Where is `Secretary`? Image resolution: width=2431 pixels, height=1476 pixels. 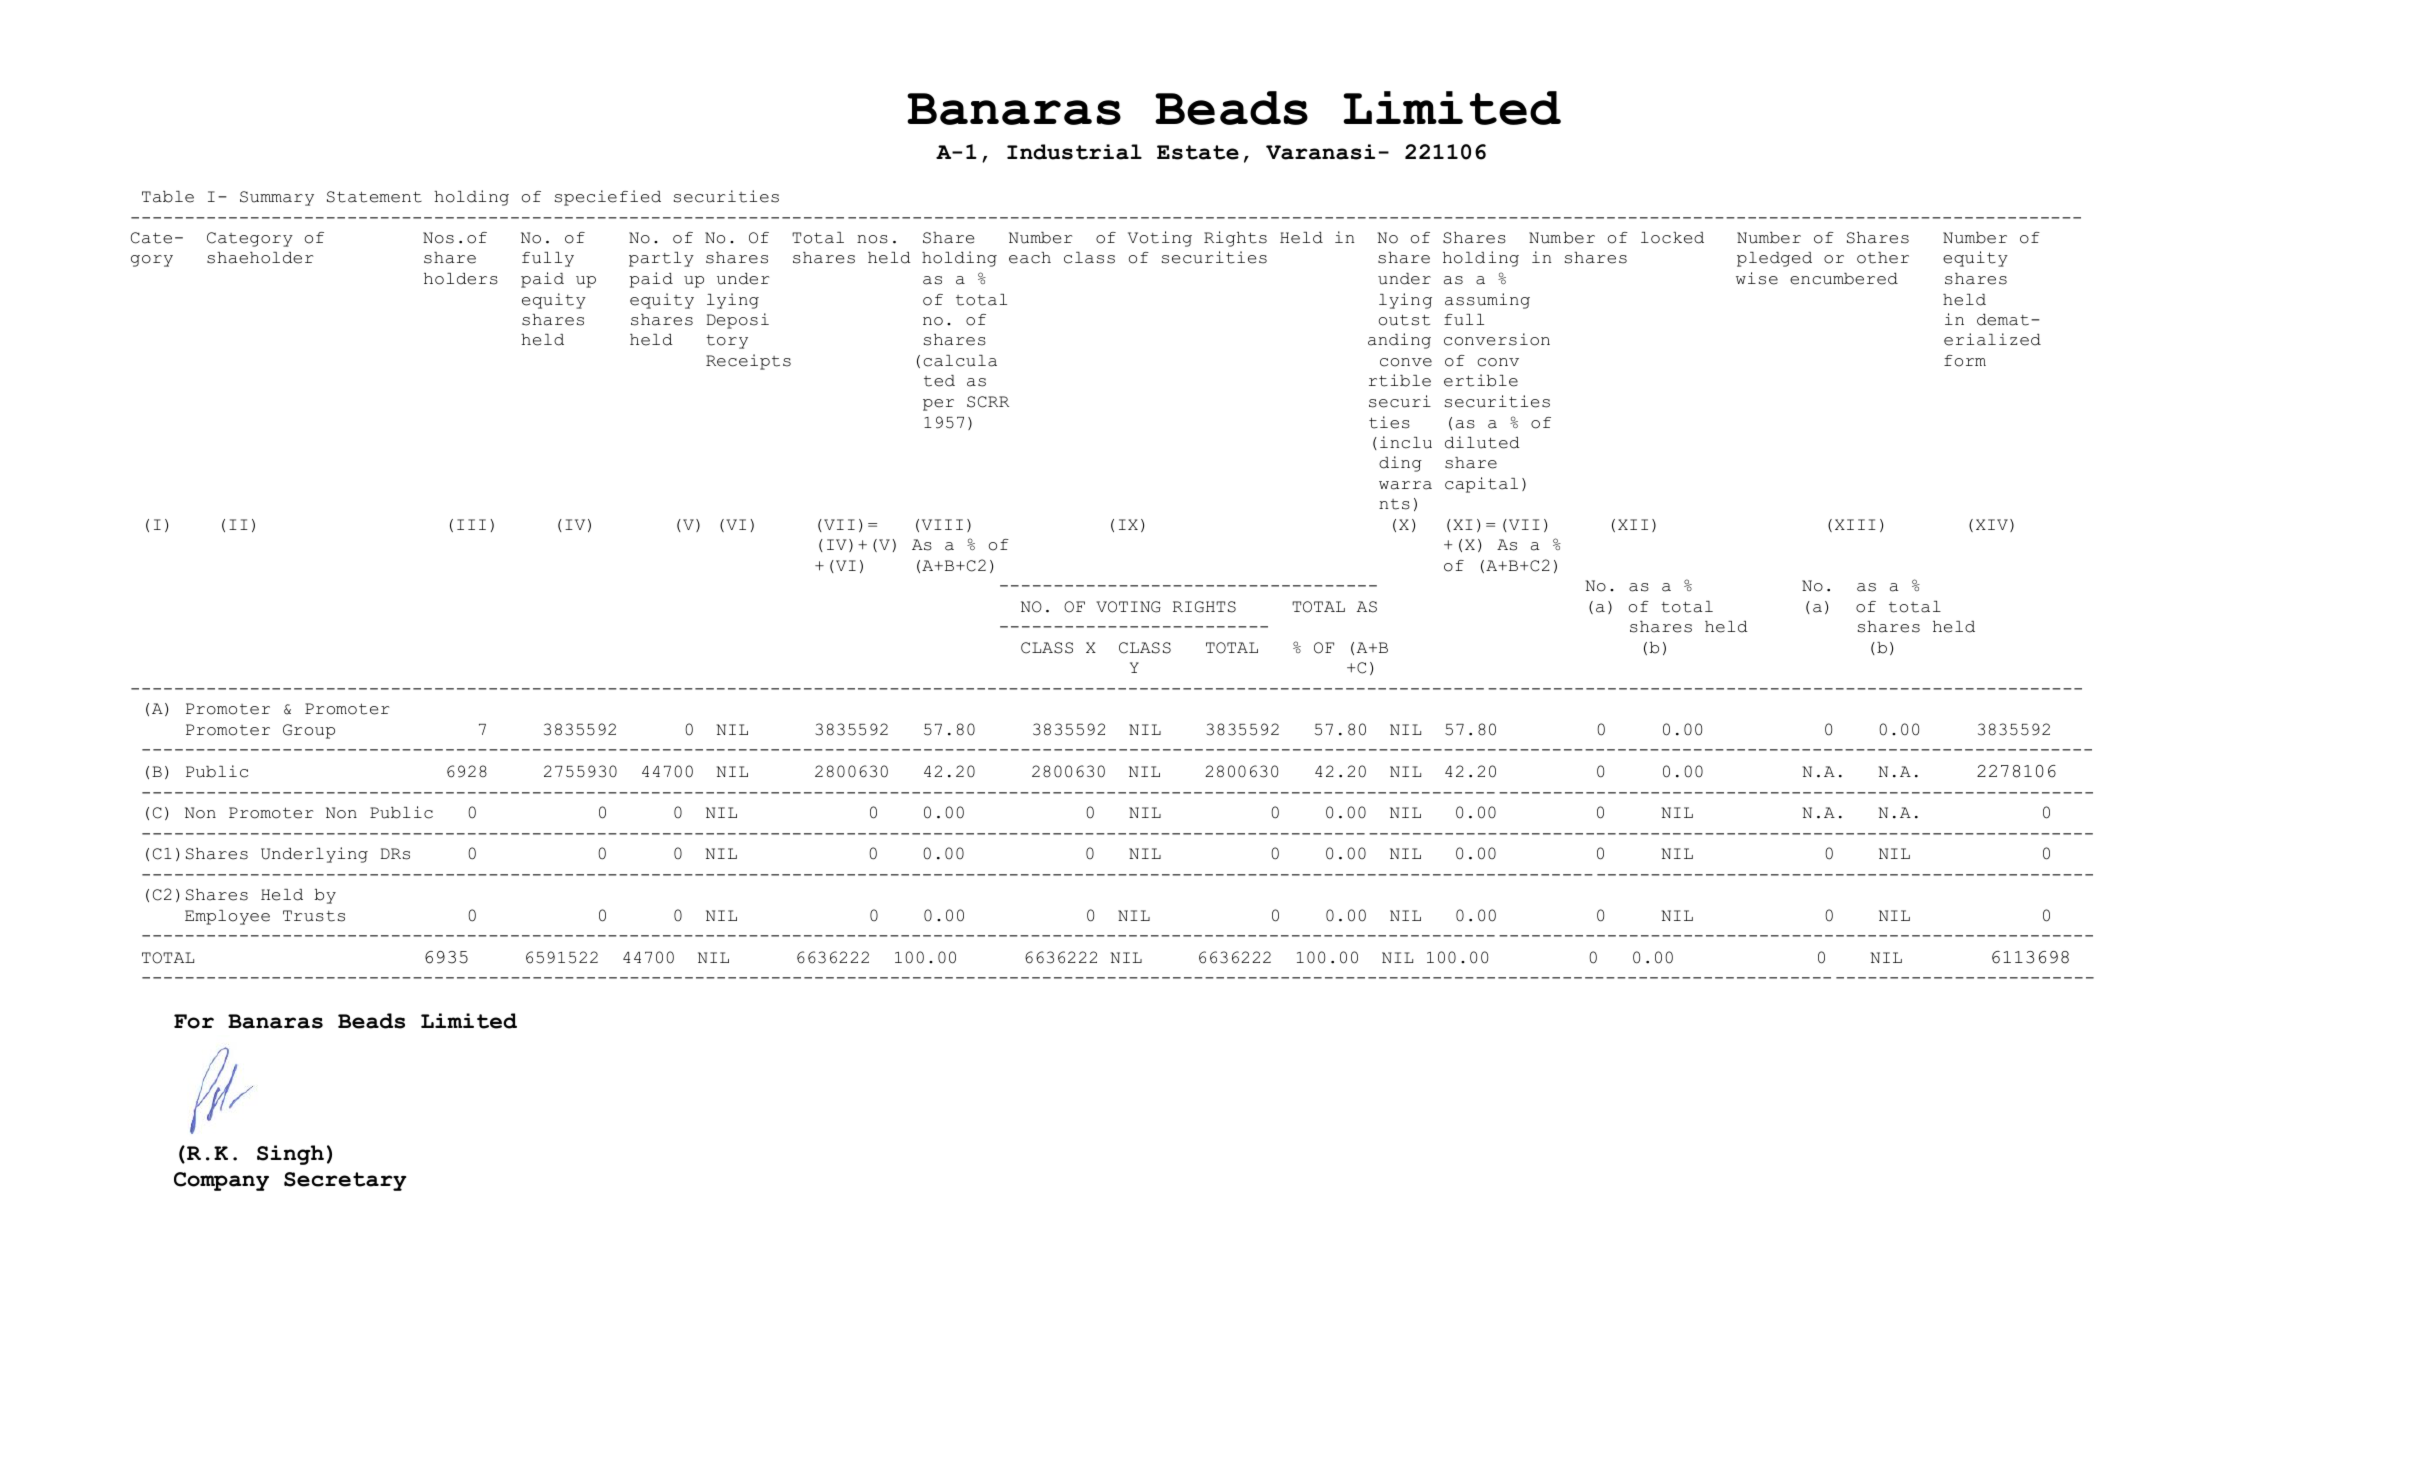
Secretary is located at coordinates (345, 1181).
